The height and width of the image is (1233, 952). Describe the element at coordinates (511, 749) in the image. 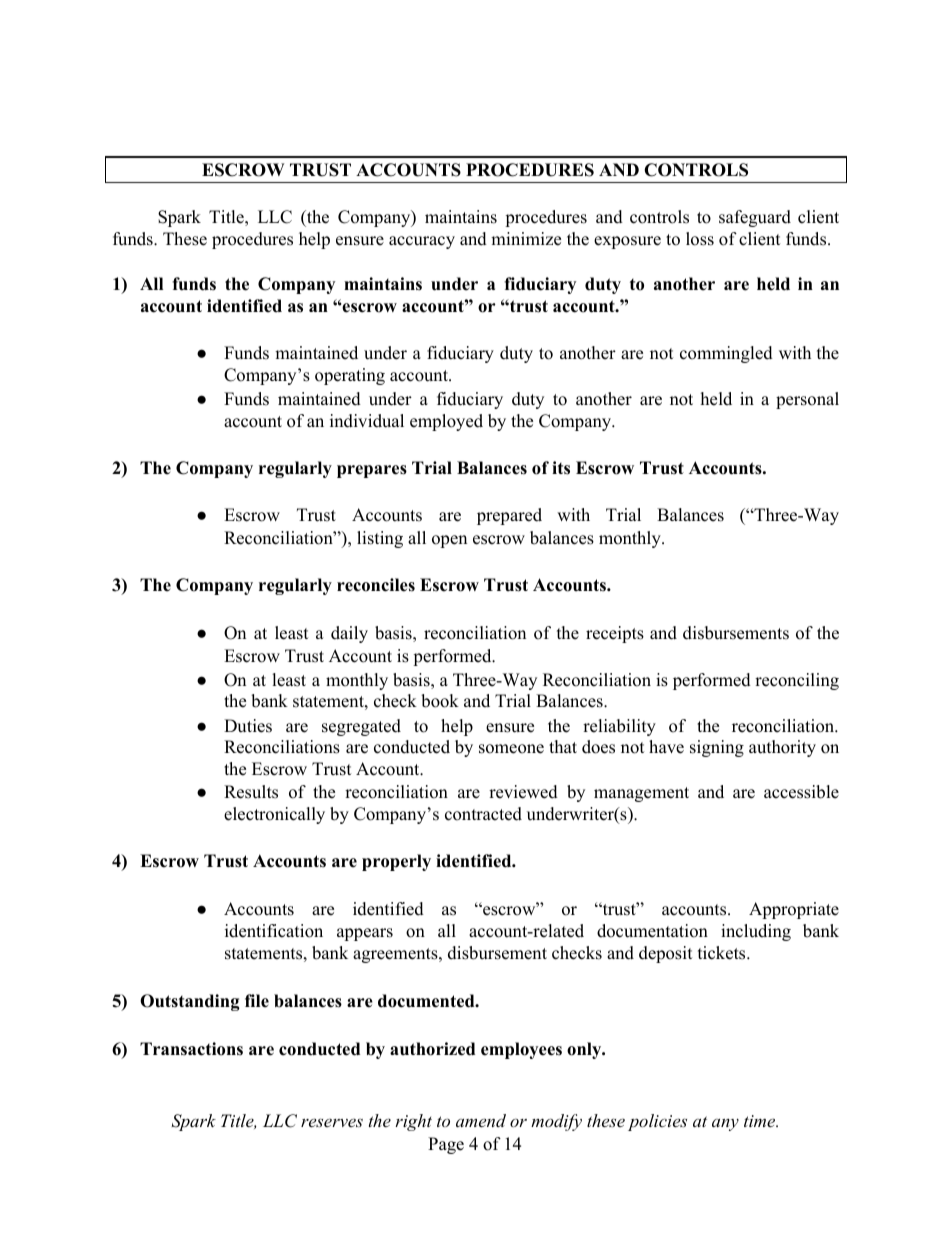

I see `someone` at that location.
